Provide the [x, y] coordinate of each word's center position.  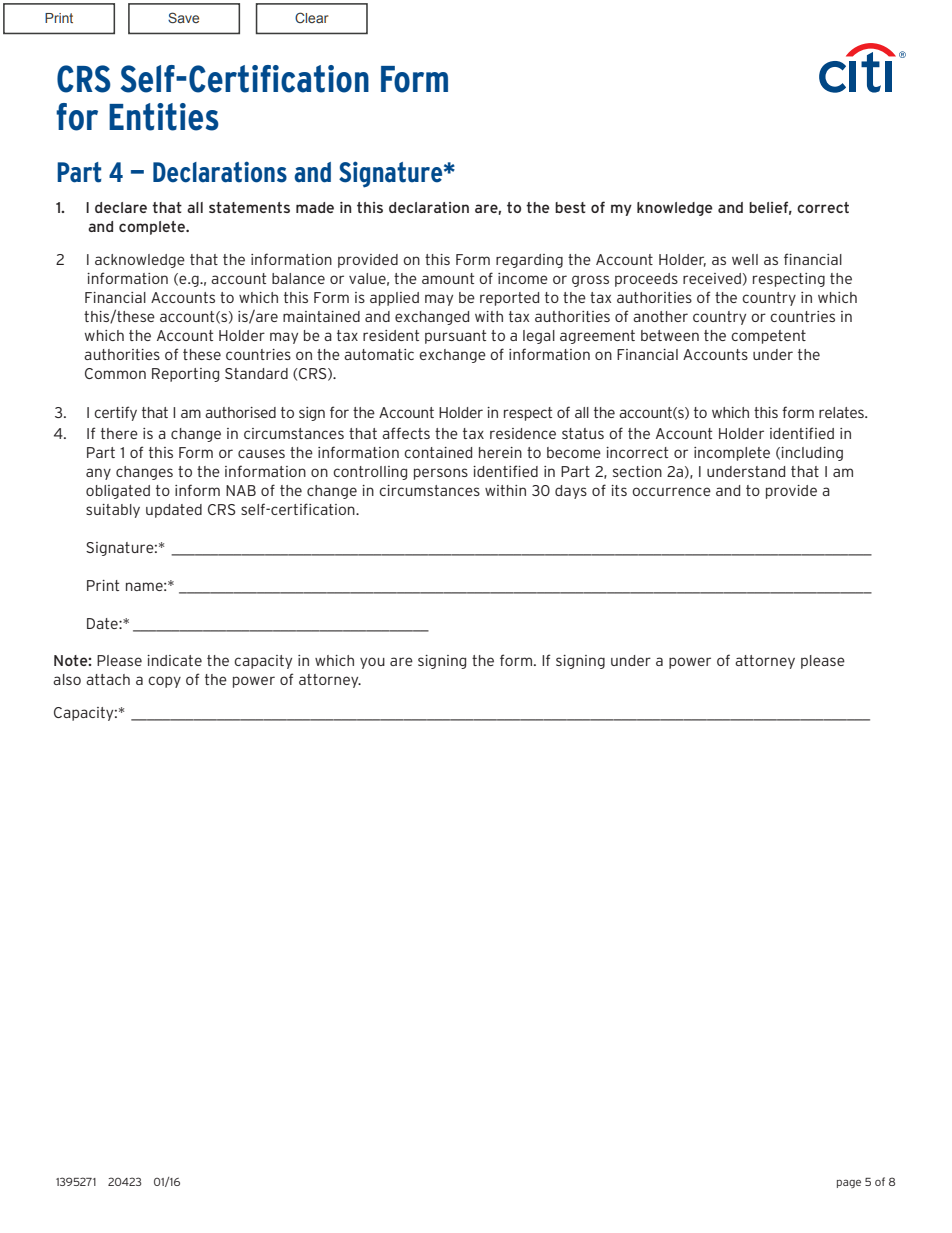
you [372, 663]
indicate [174, 660]
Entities [164, 117]
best [570, 207]
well [745, 259]
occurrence [671, 491]
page [849, 1183]
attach [108, 679]
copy [164, 682]
